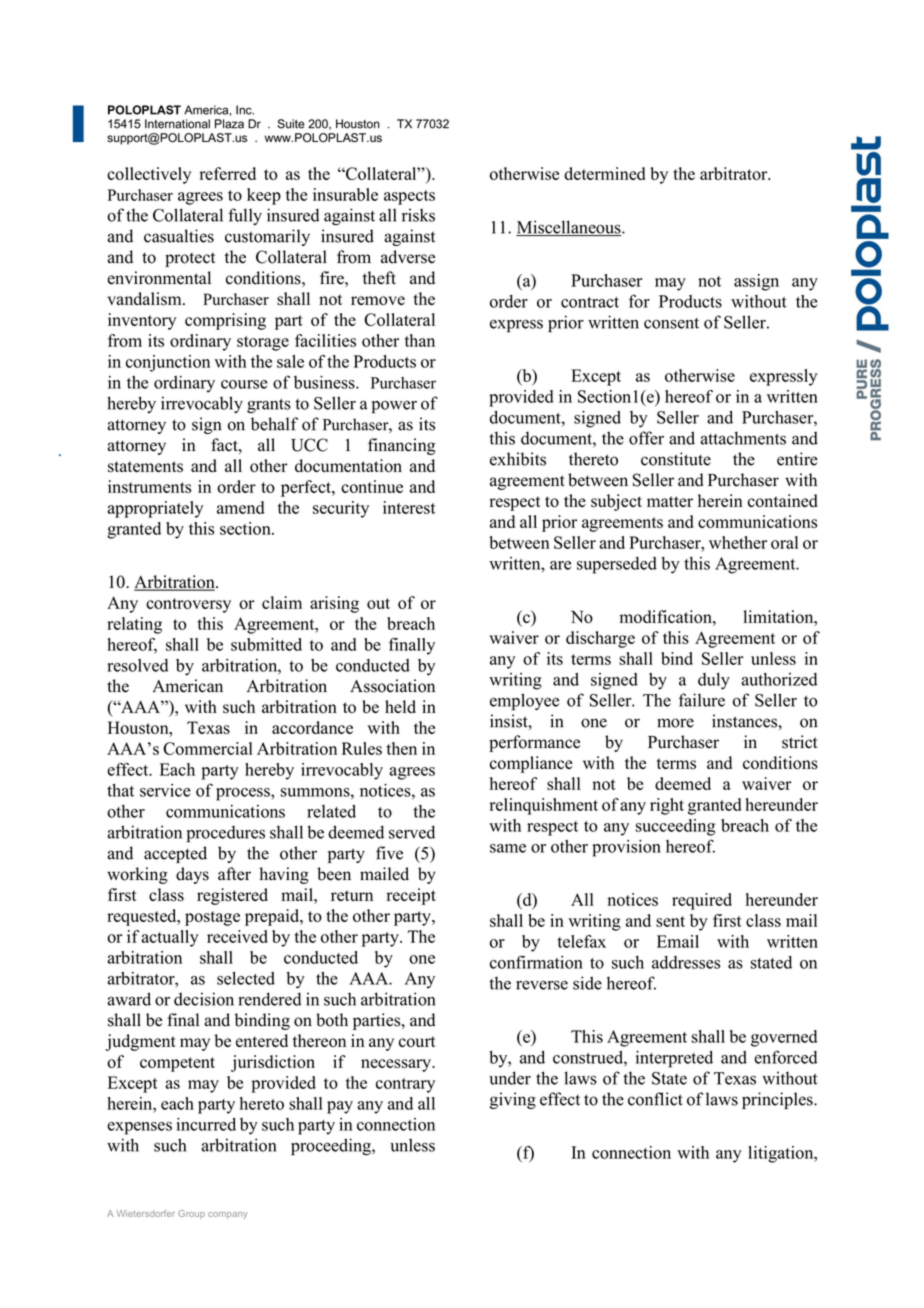  What do you see at coordinates (513, 1100) in the screenshot?
I see `giving` at bounding box center [513, 1100].
